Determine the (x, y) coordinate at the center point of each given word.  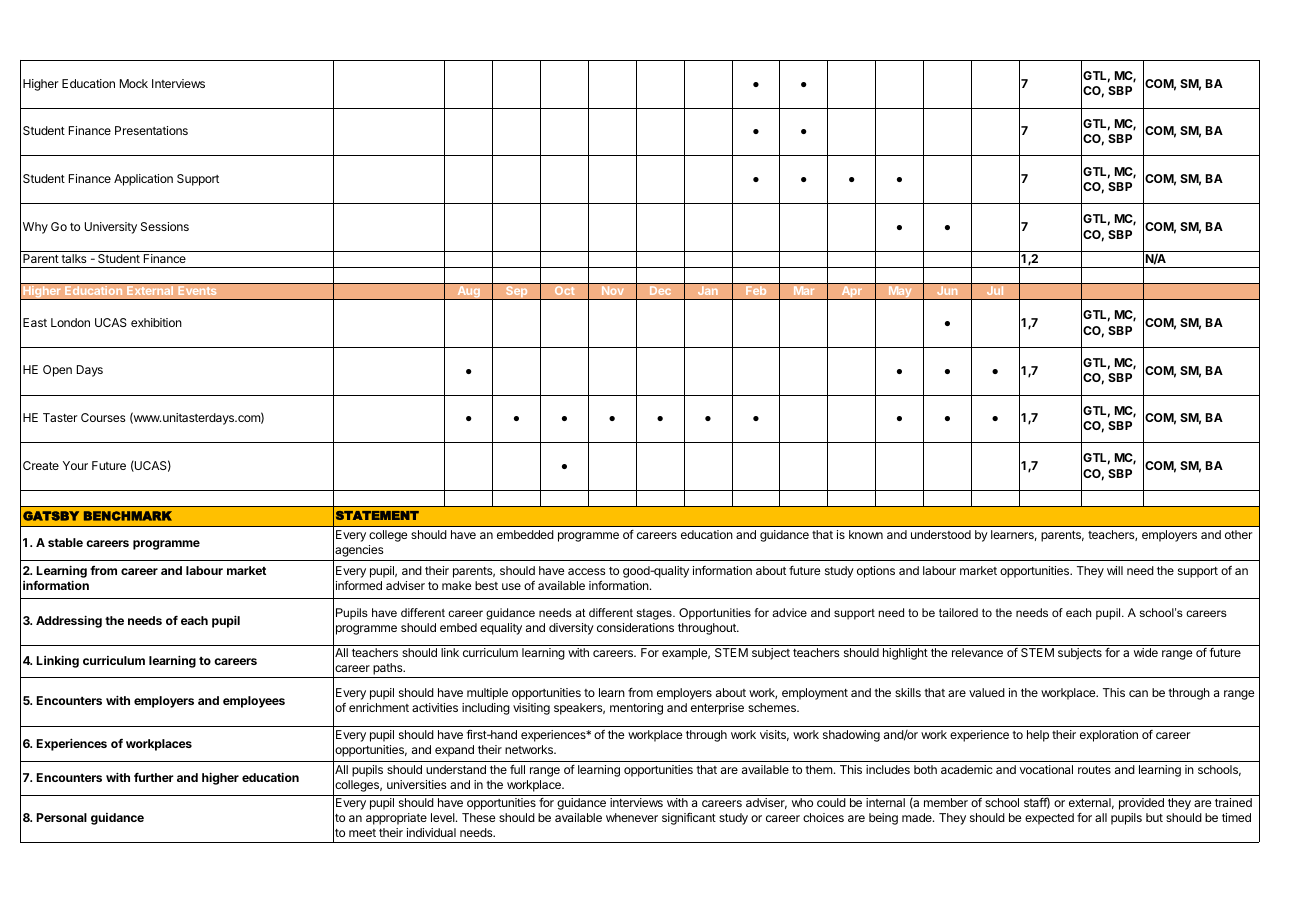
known (866, 534)
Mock (134, 83)
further (154, 777)
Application (143, 180)
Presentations (151, 130)
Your (75, 465)
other (1239, 534)
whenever (632, 817)
